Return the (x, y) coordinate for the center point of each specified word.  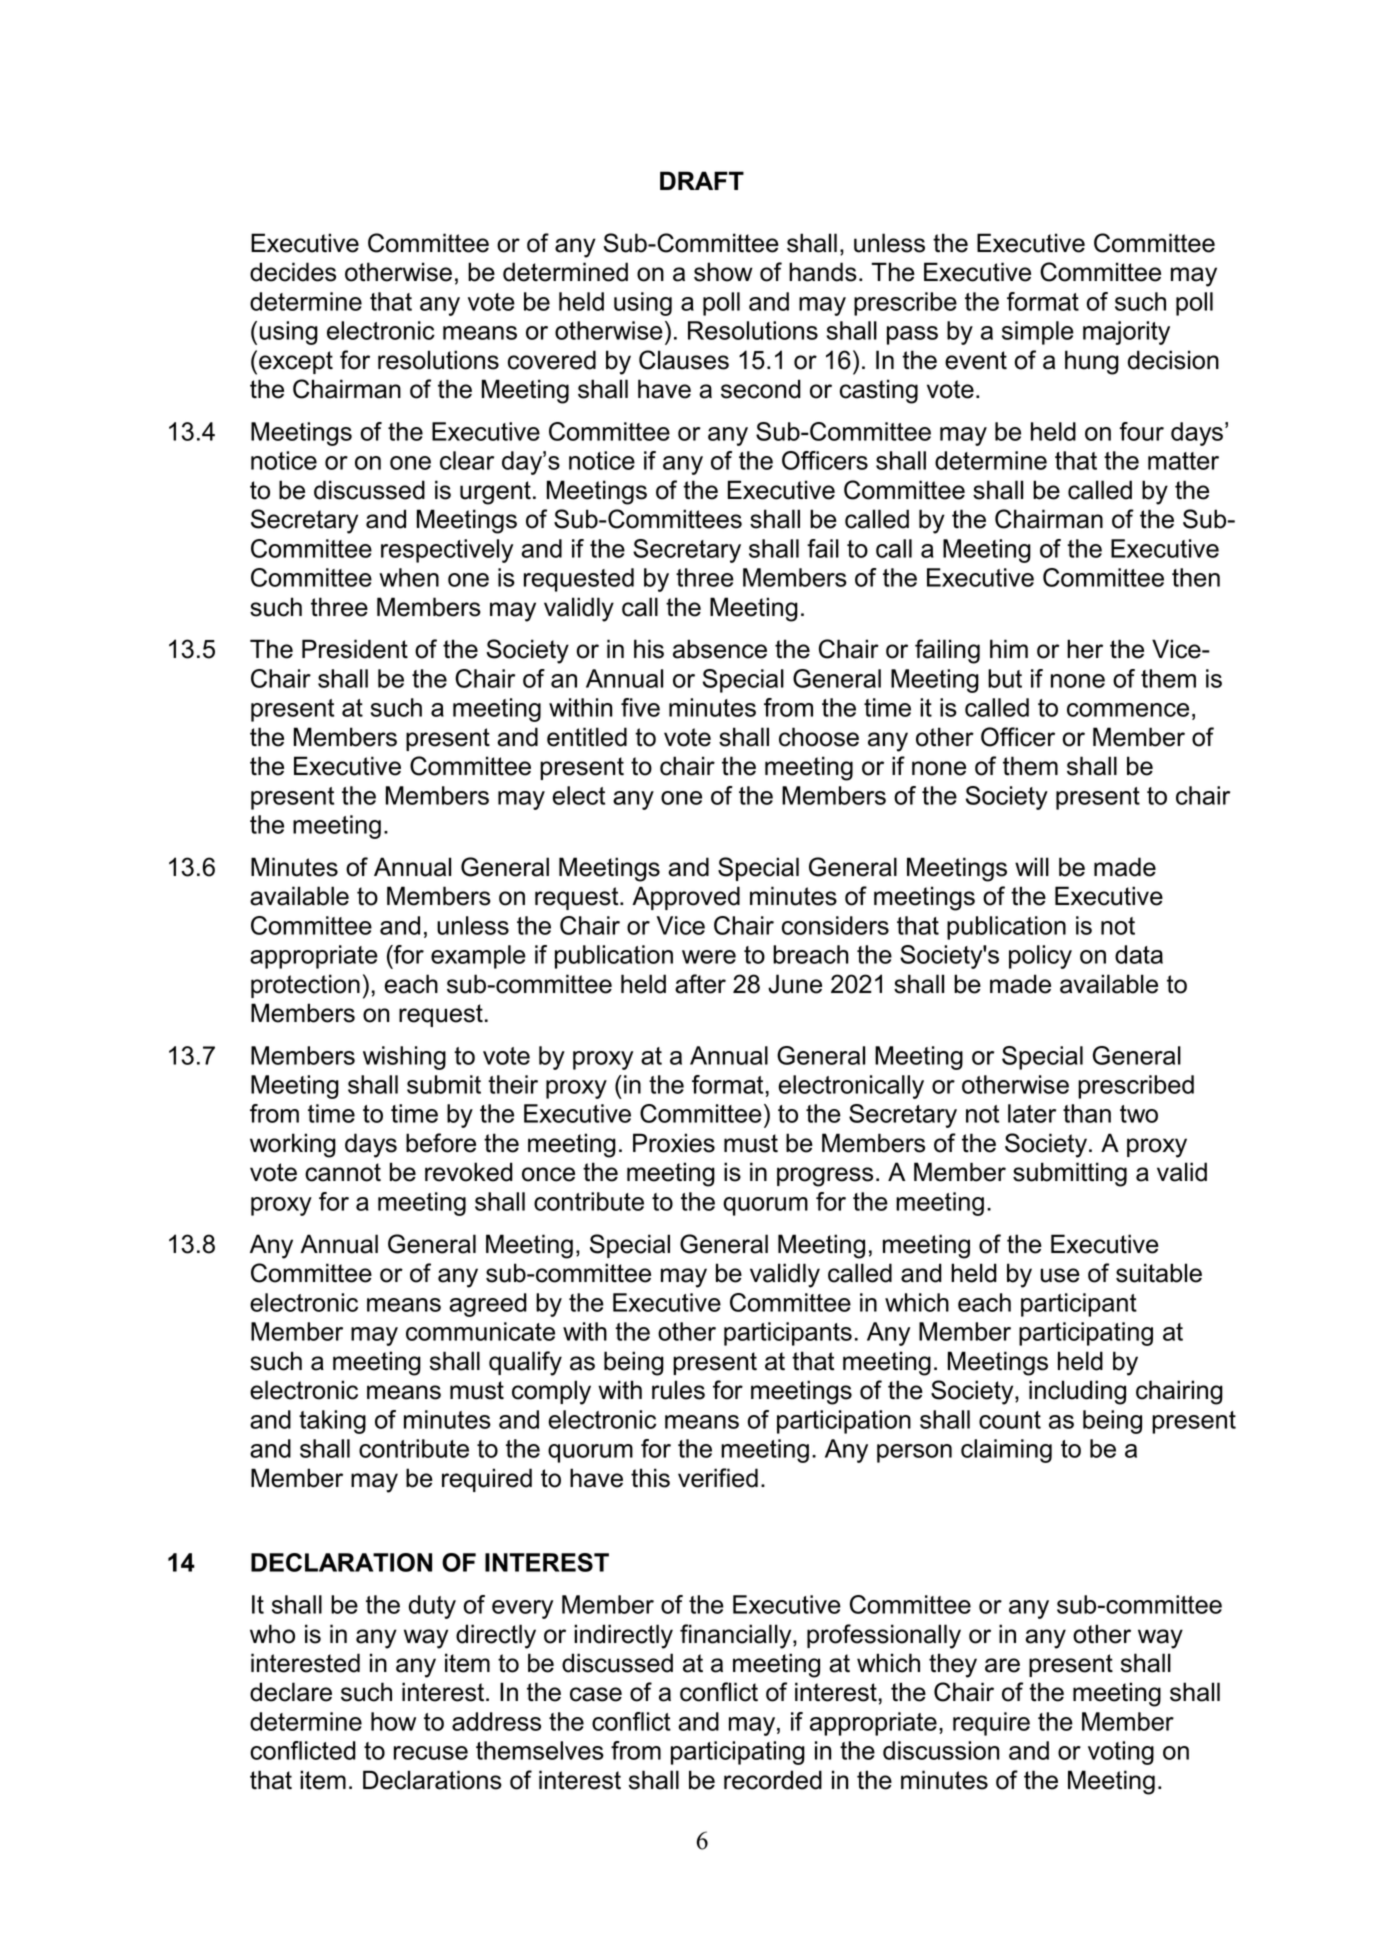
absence (720, 649)
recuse (431, 1753)
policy (1040, 957)
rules (678, 1390)
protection (305, 986)
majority (1126, 333)
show (723, 272)
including (1077, 1392)
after (700, 984)
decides (293, 272)
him (1009, 648)
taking (332, 1422)
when (409, 577)
